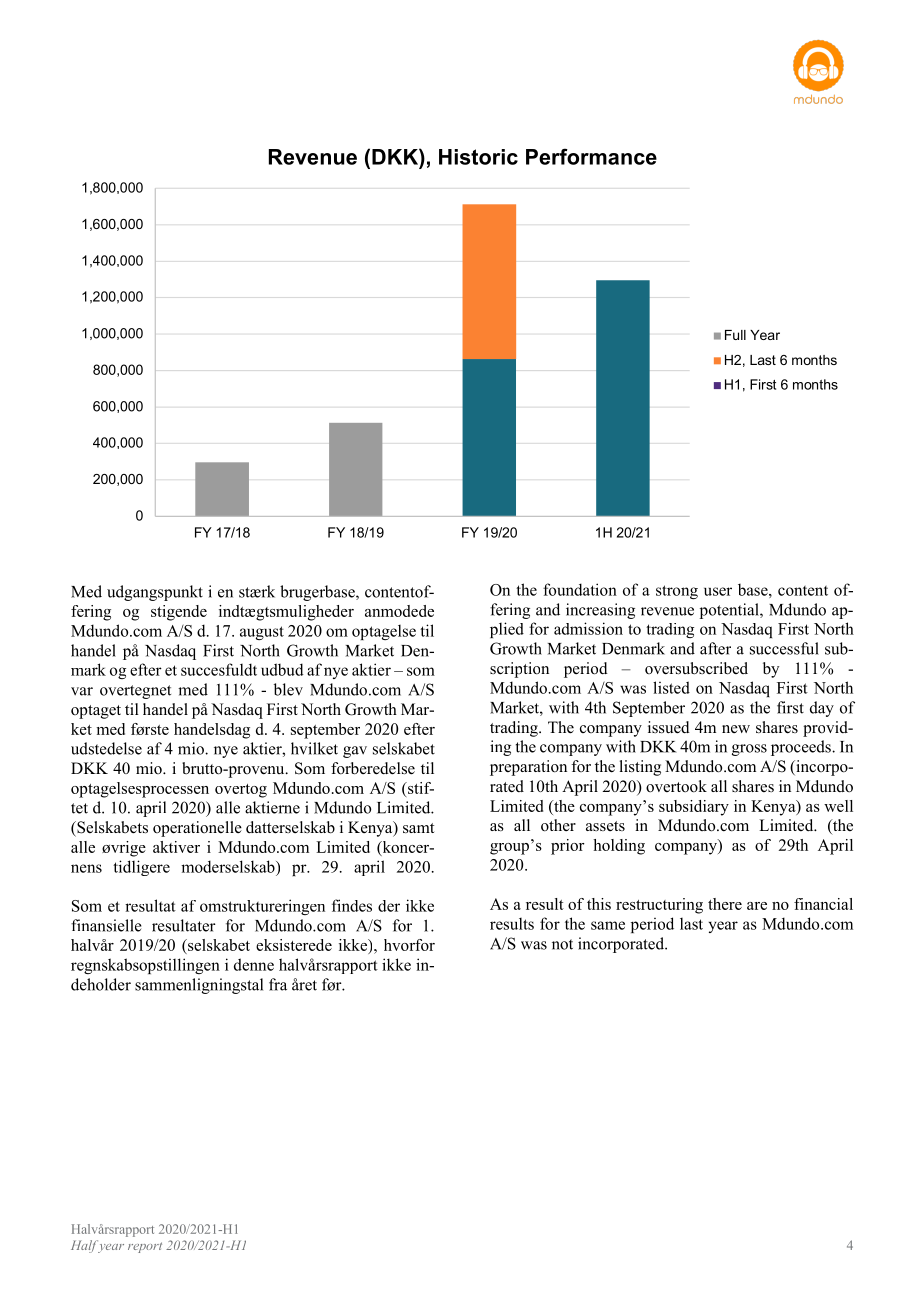  I want to click on not, so click(562, 944).
